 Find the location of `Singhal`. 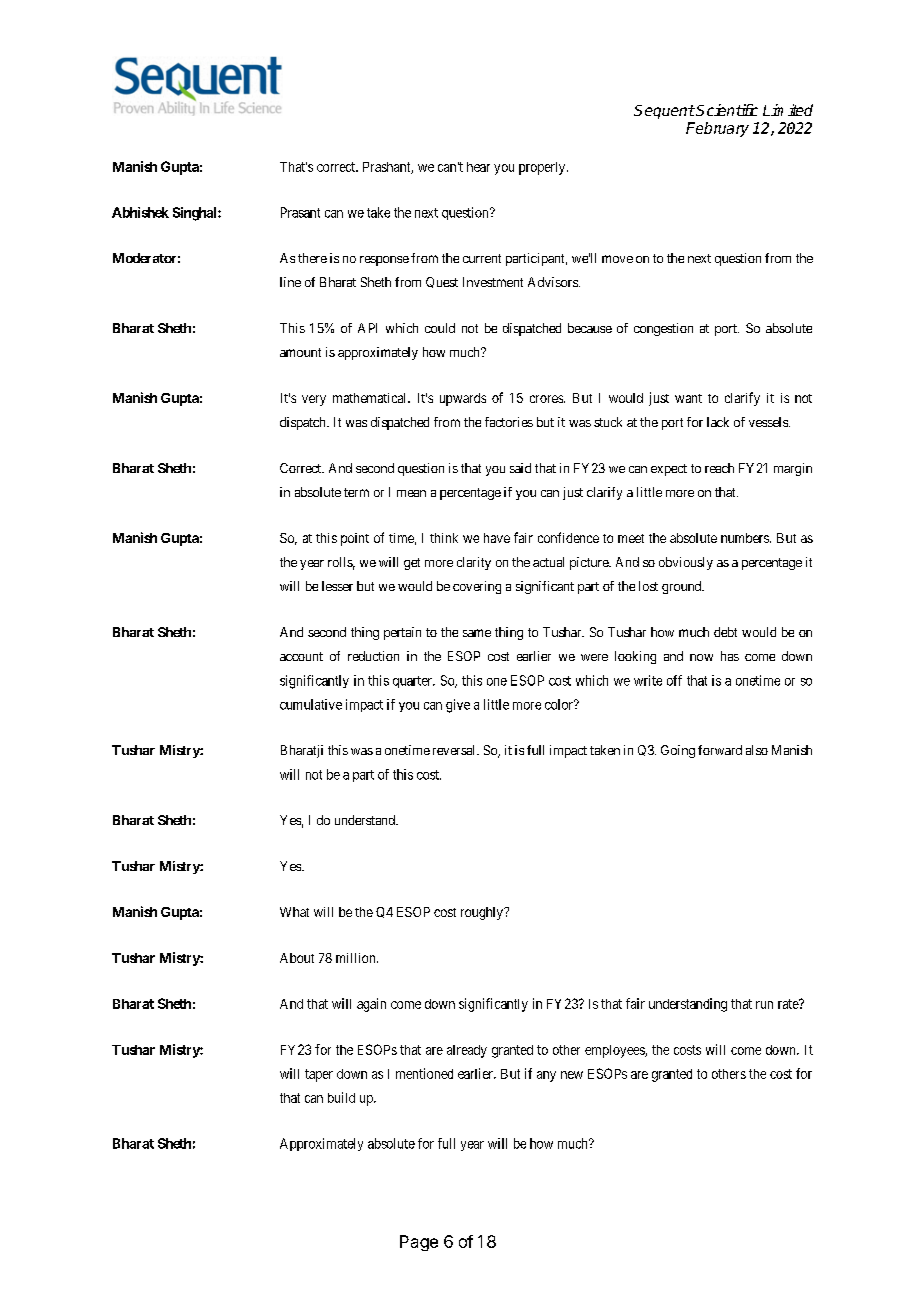

Singhal is located at coordinates (196, 214).
